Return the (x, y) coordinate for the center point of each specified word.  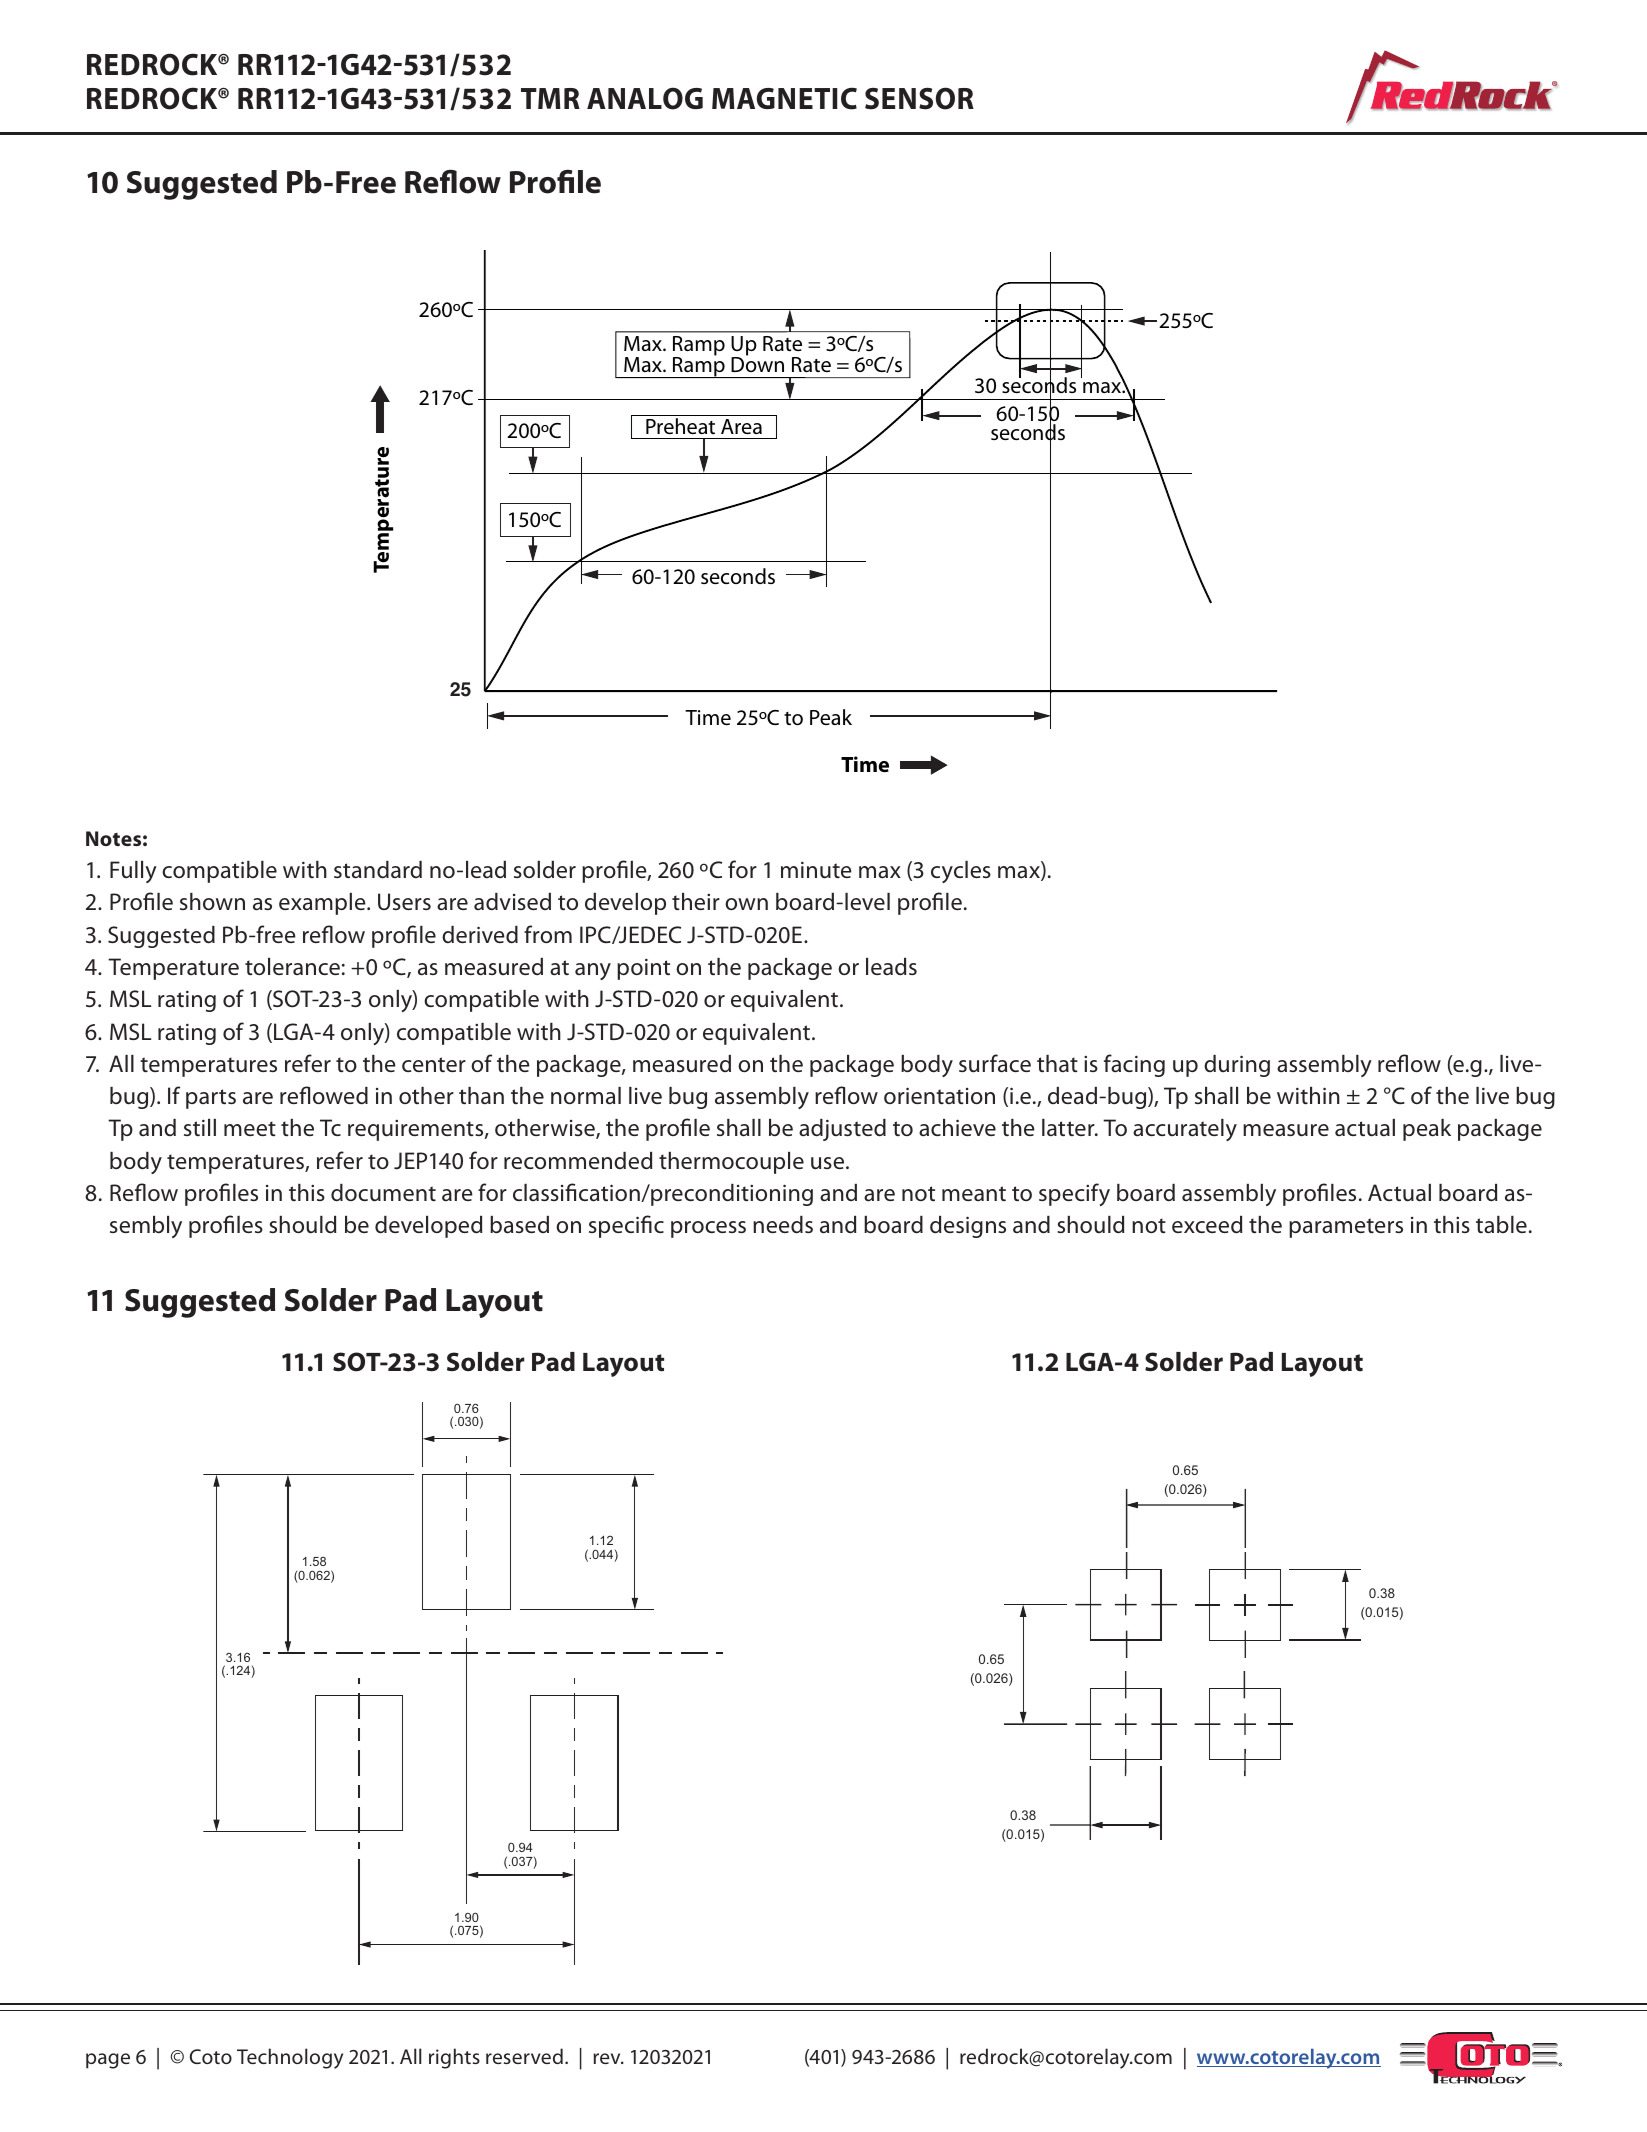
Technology (290, 2058)
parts (211, 1099)
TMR (550, 98)
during (1237, 1066)
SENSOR (919, 98)
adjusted (842, 1130)
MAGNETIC (784, 98)
